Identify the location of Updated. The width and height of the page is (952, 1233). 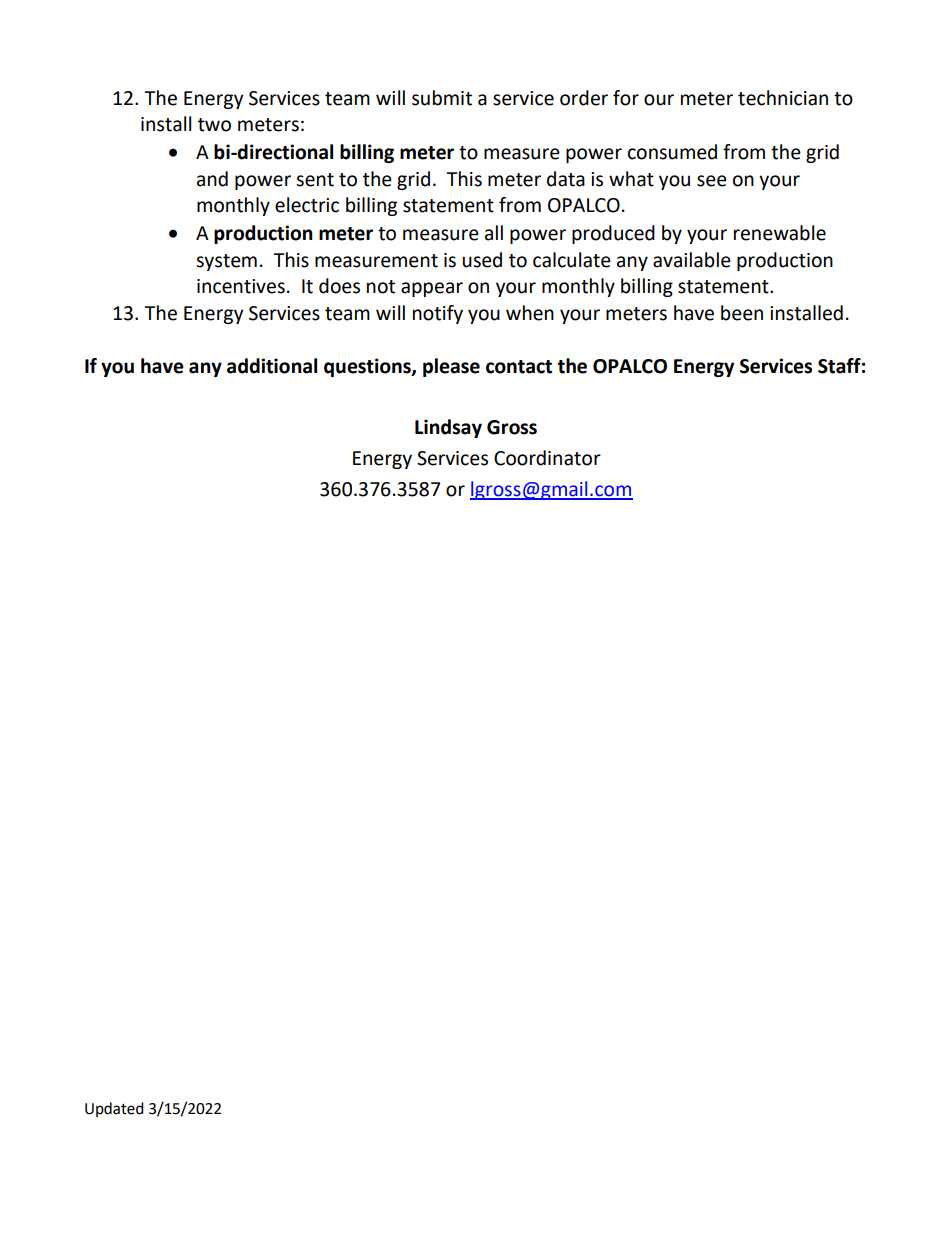
(114, 1109).
